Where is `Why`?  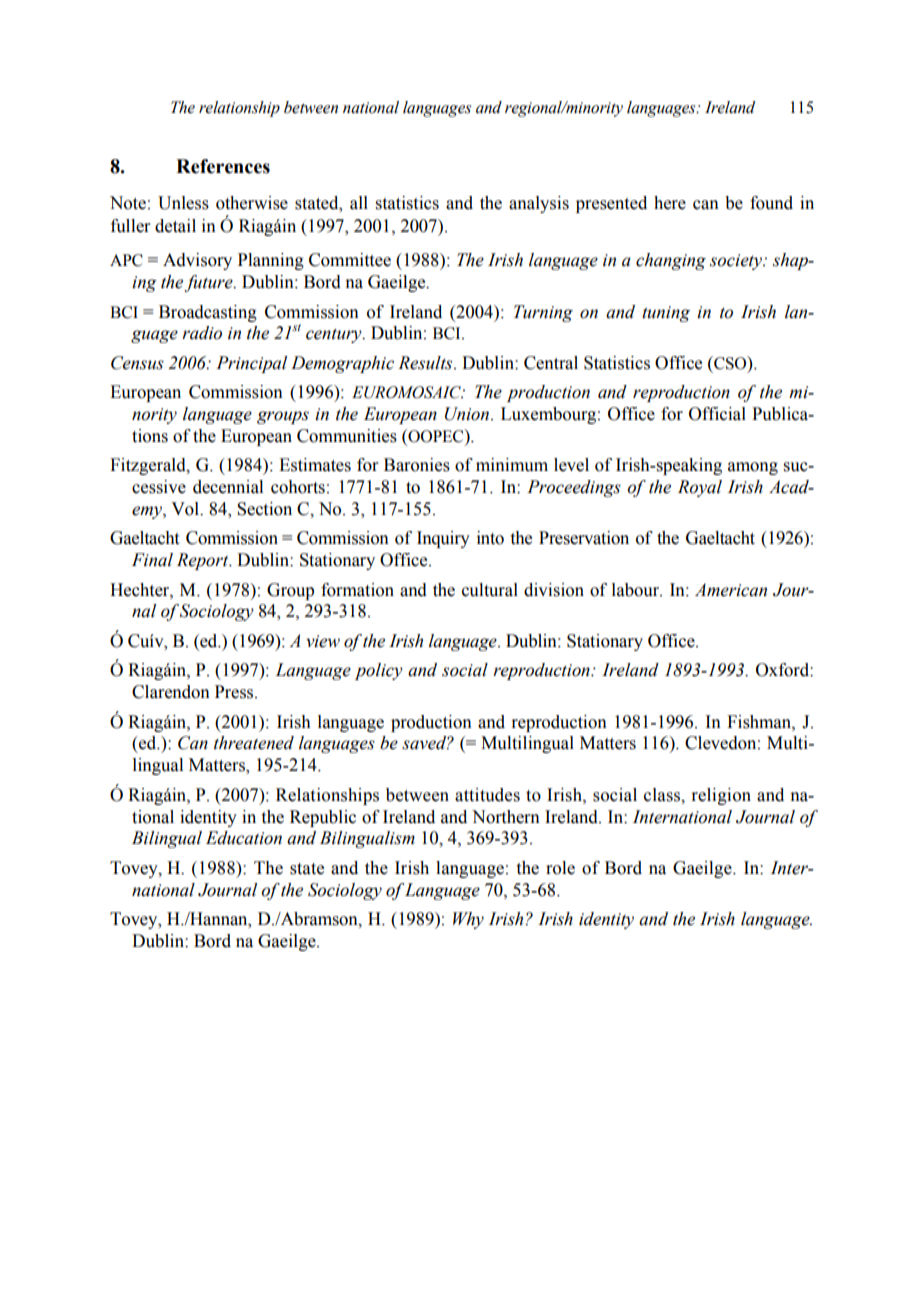 Why is located at coordinates (468, 920).
